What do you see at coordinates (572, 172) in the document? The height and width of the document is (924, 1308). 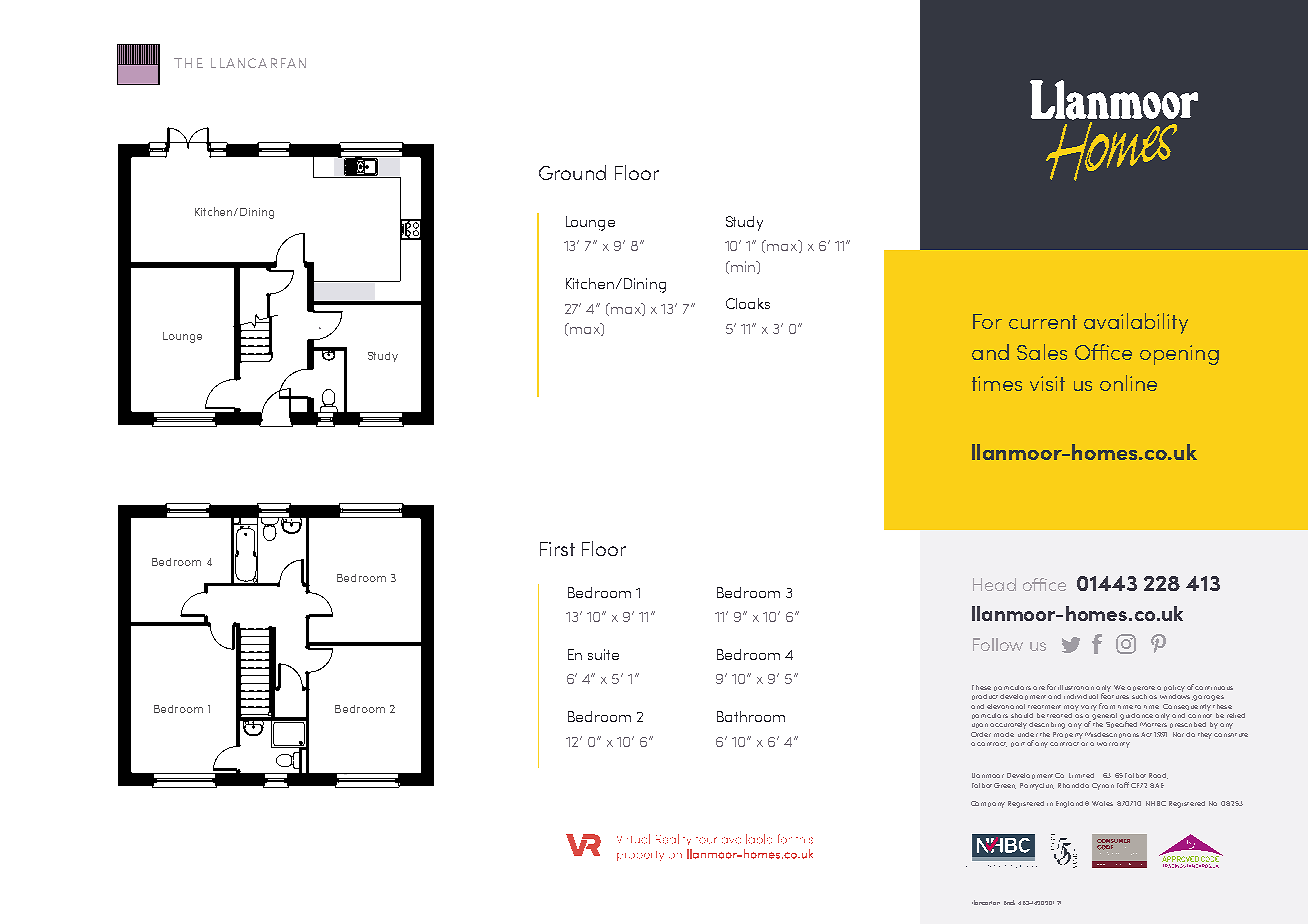 I see `Ground` at bounding box center [572, 172].
